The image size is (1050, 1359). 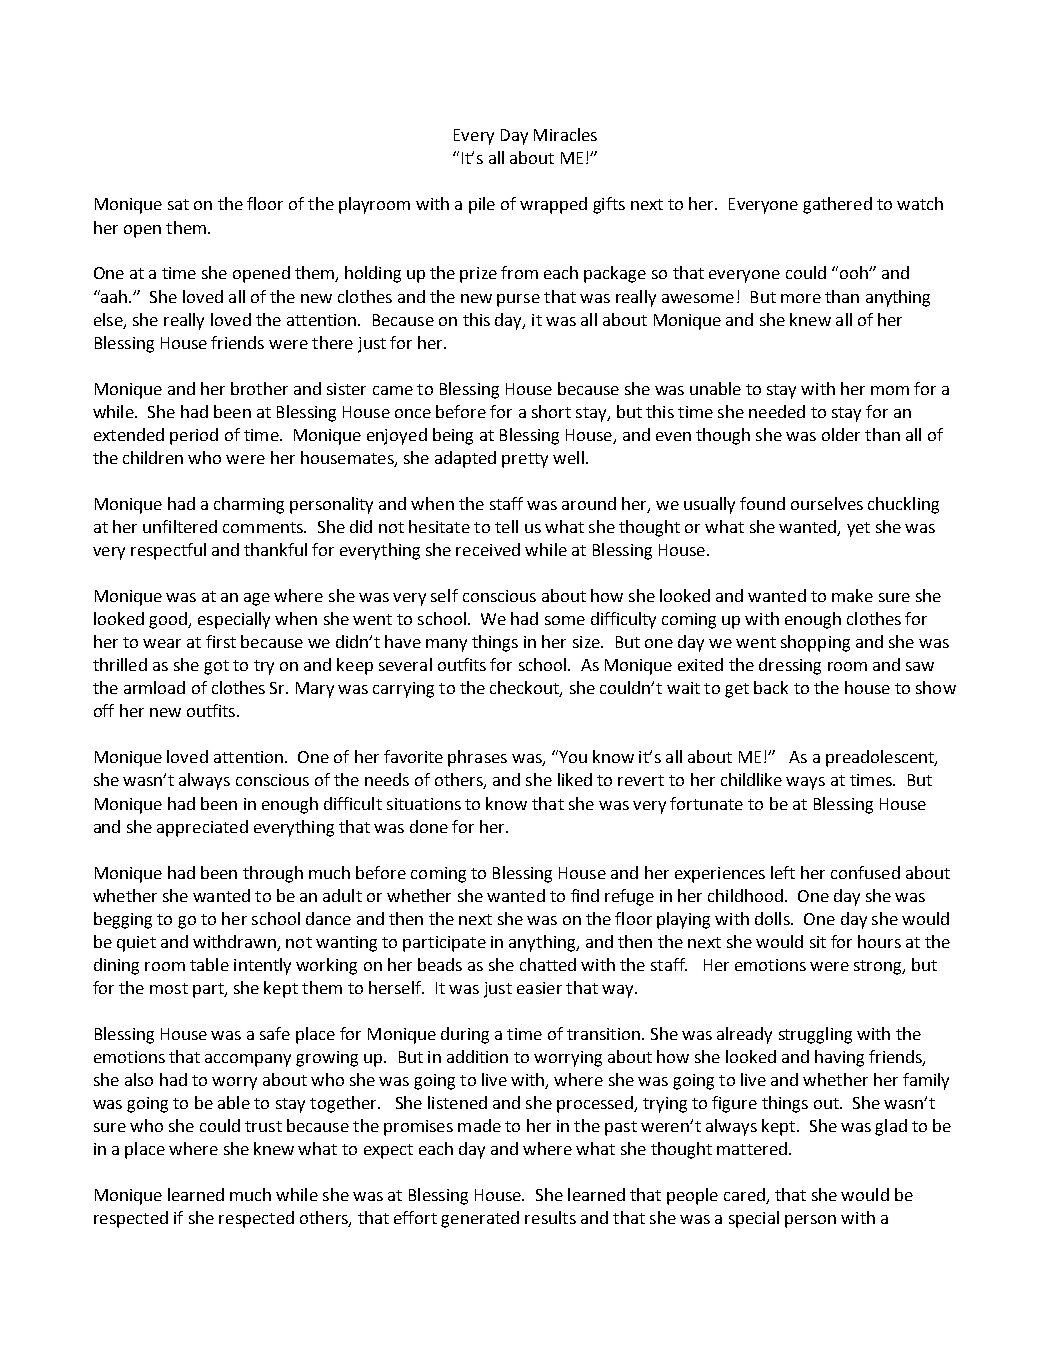 What do you see at coordinates (790, 666) in the document?
I see `dressing` at bounding box center [790, 666].
